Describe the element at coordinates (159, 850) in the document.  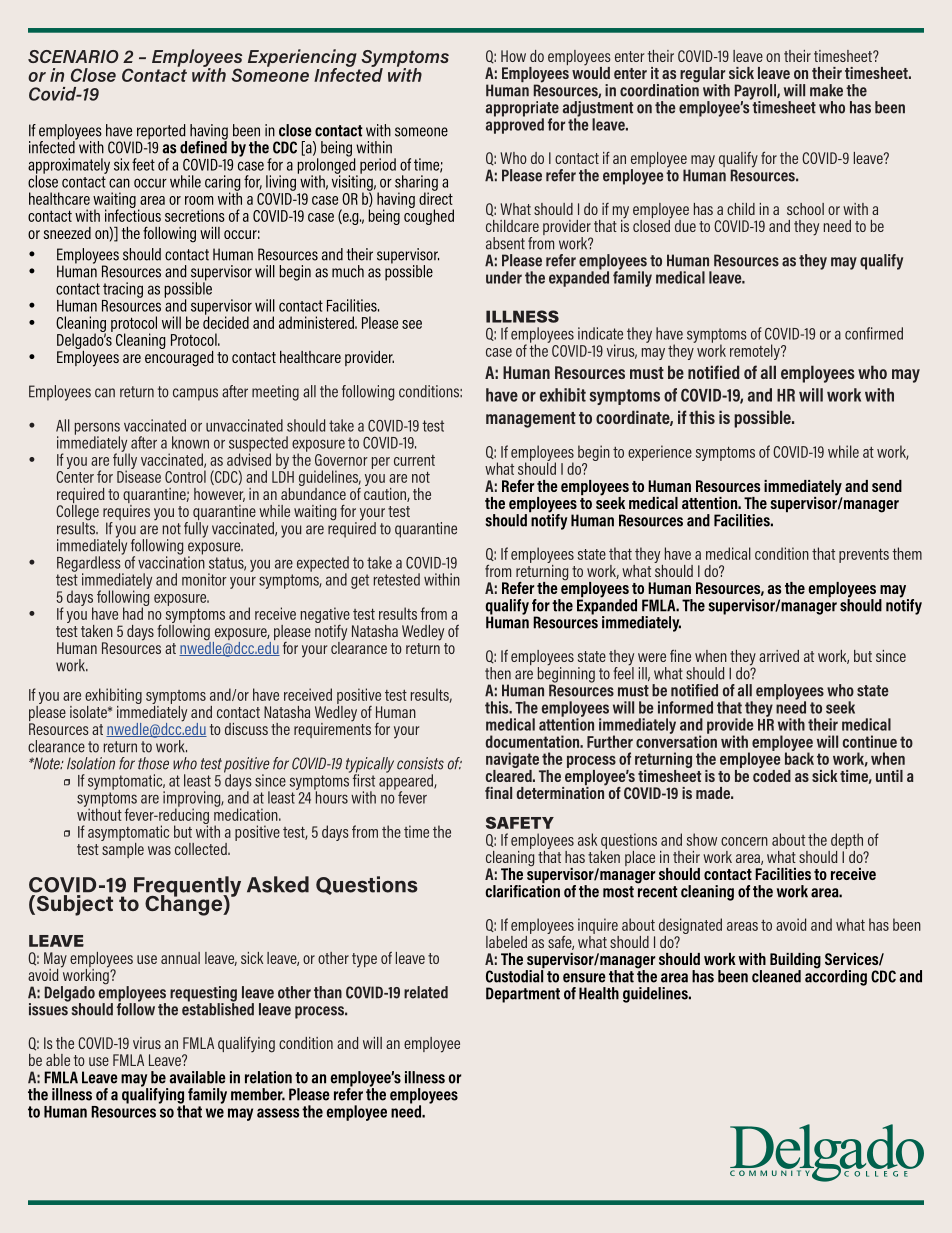
I see `was` at that location.
